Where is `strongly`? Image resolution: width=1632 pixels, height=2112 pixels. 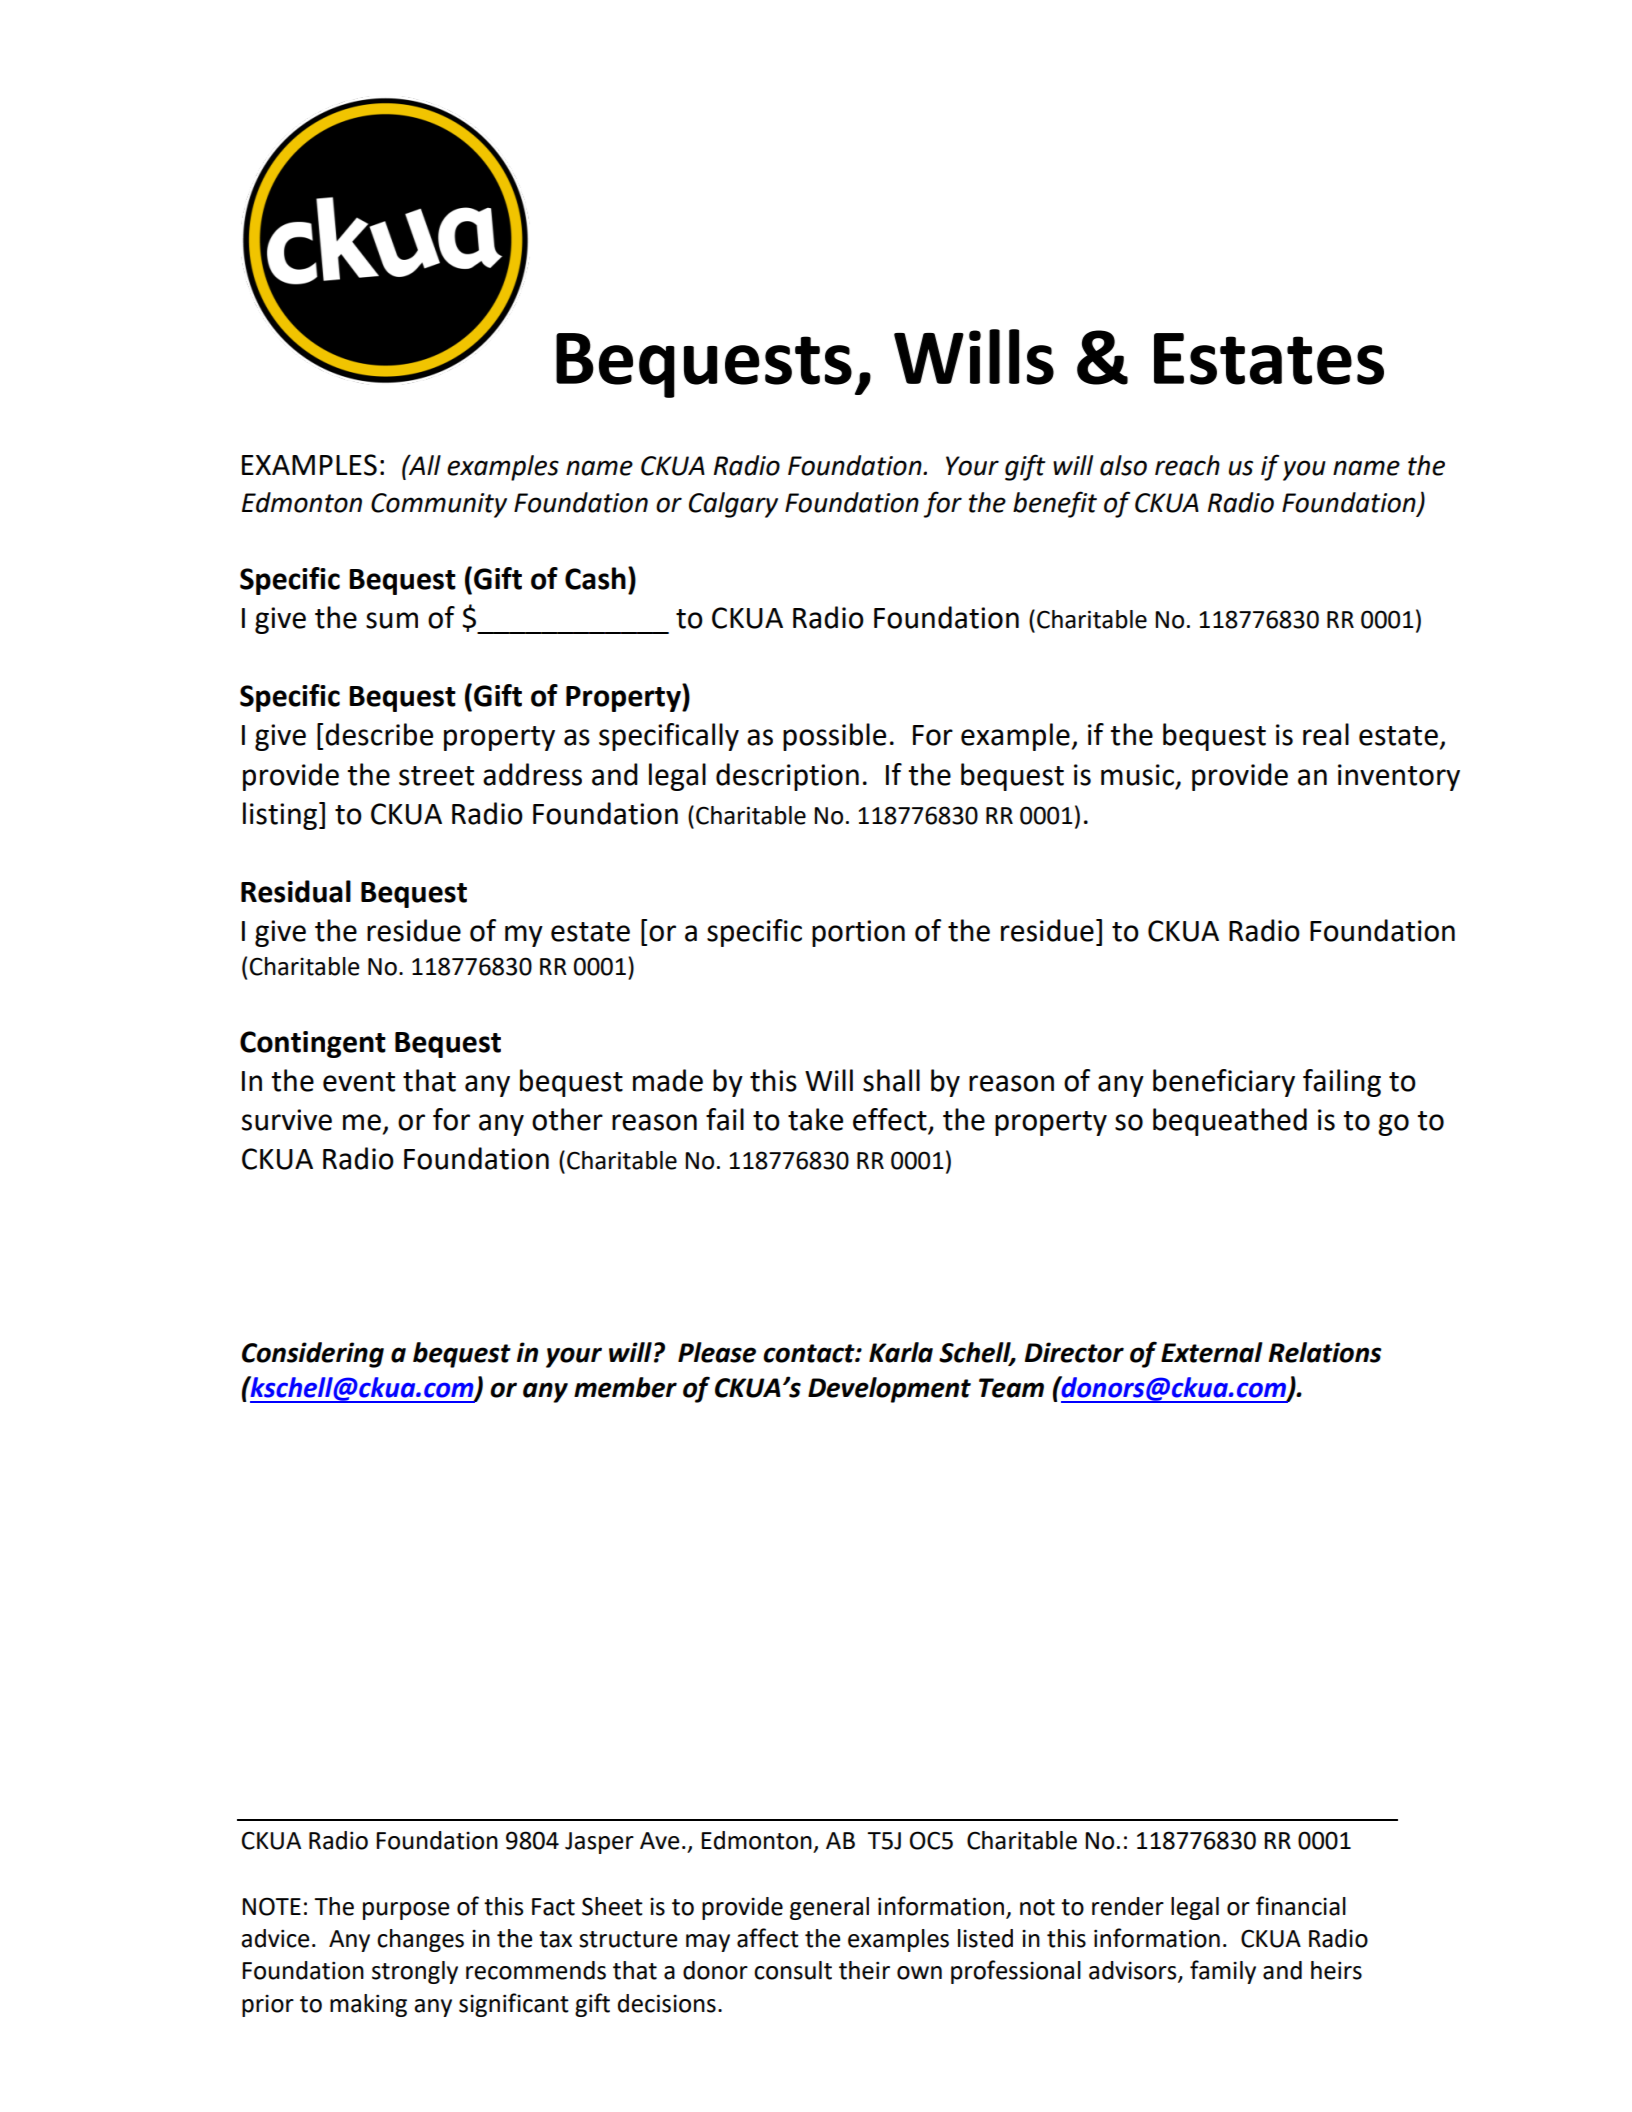 strongly is located at coordinates (415, 1972).
